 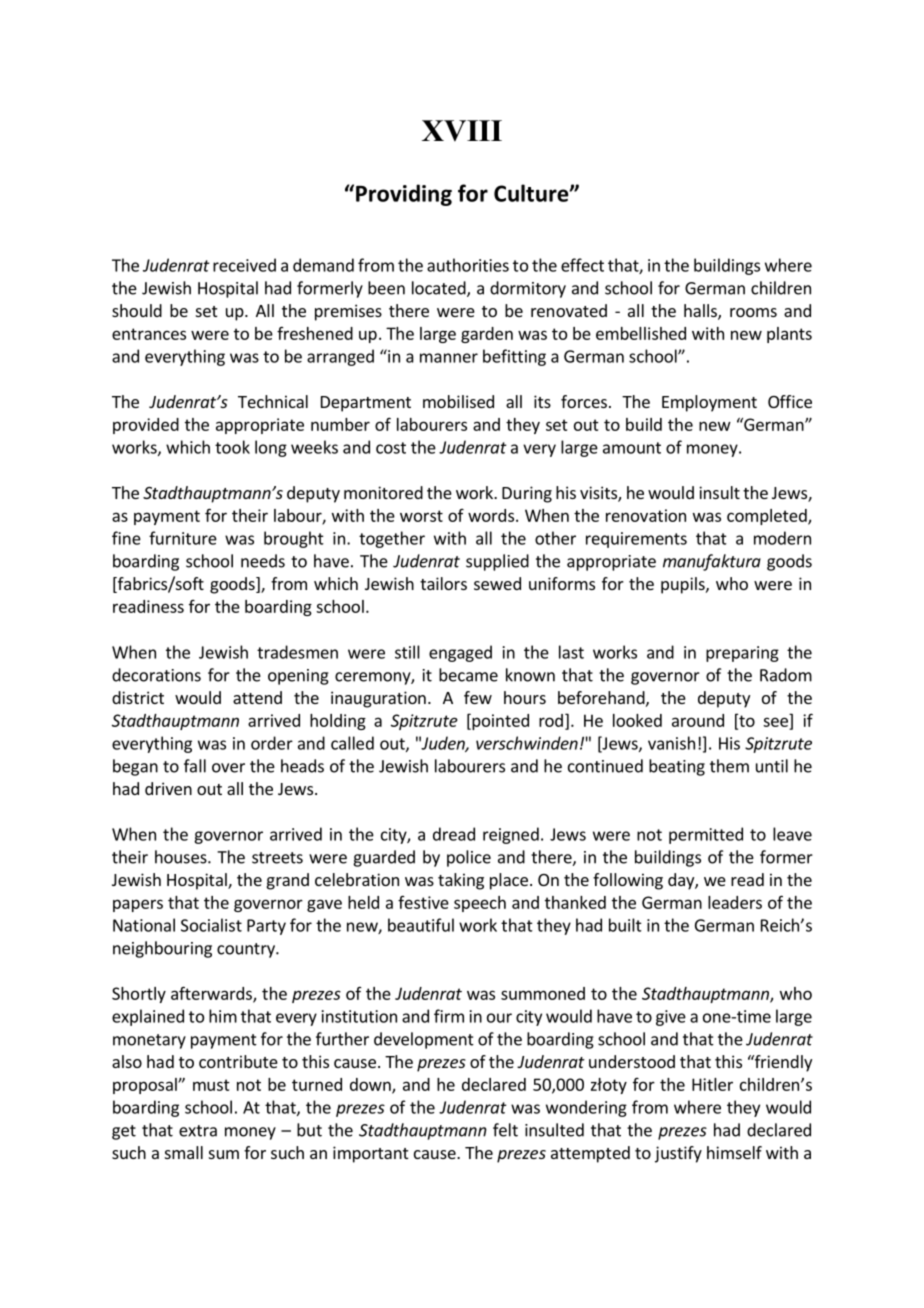 I want to click on took, so click(x=232, y=447).
